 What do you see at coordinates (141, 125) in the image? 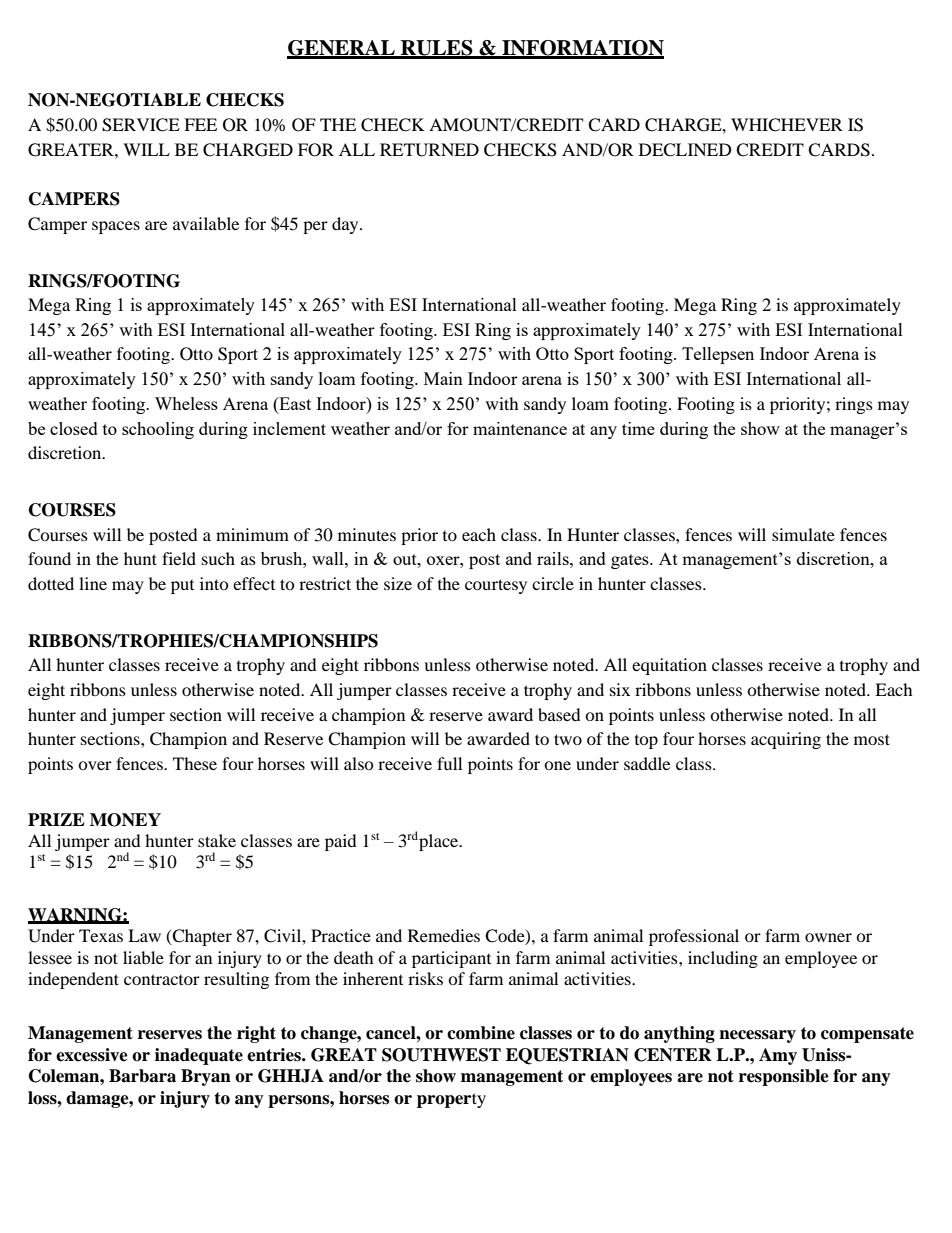
I see `SERVICE` at bounding box center [141, 125].
